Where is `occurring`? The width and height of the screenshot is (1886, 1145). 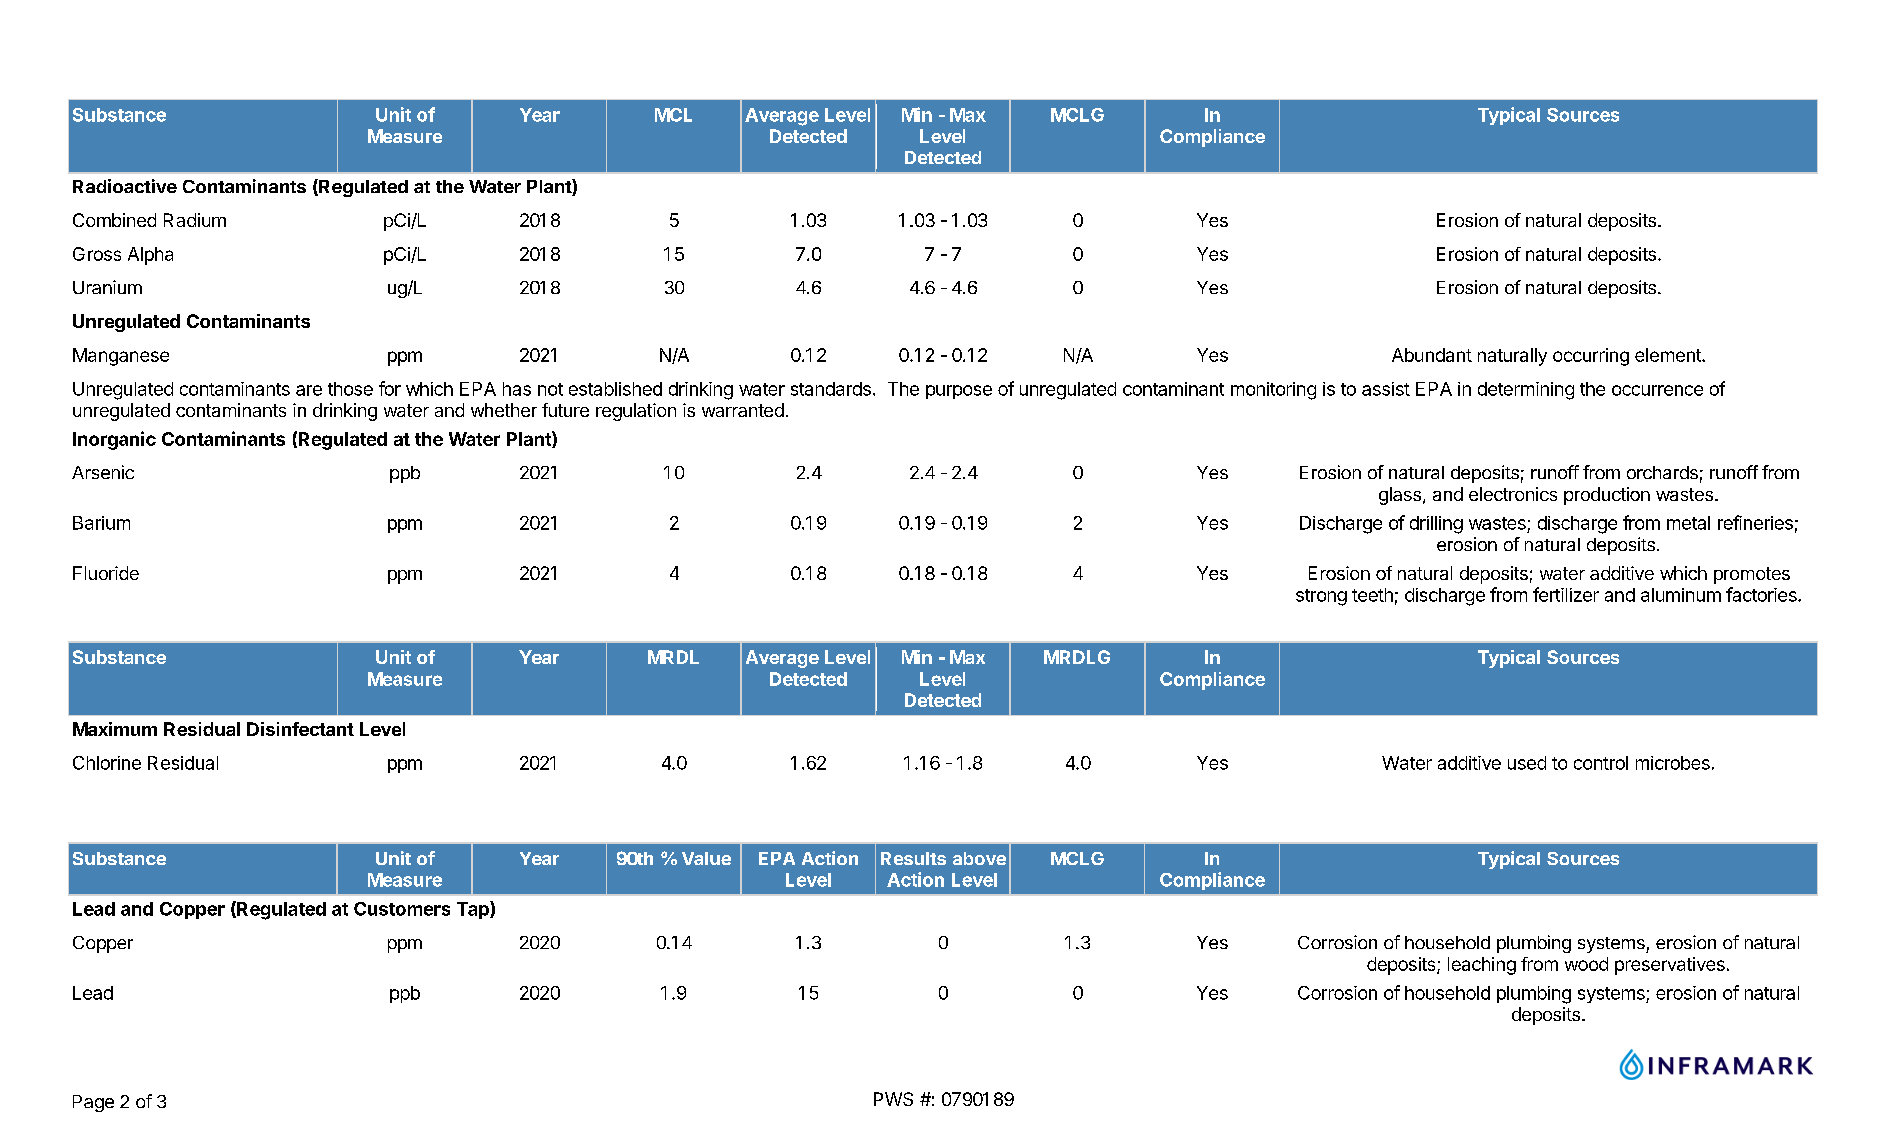
occurring is located at coordinates (1591, 357).
